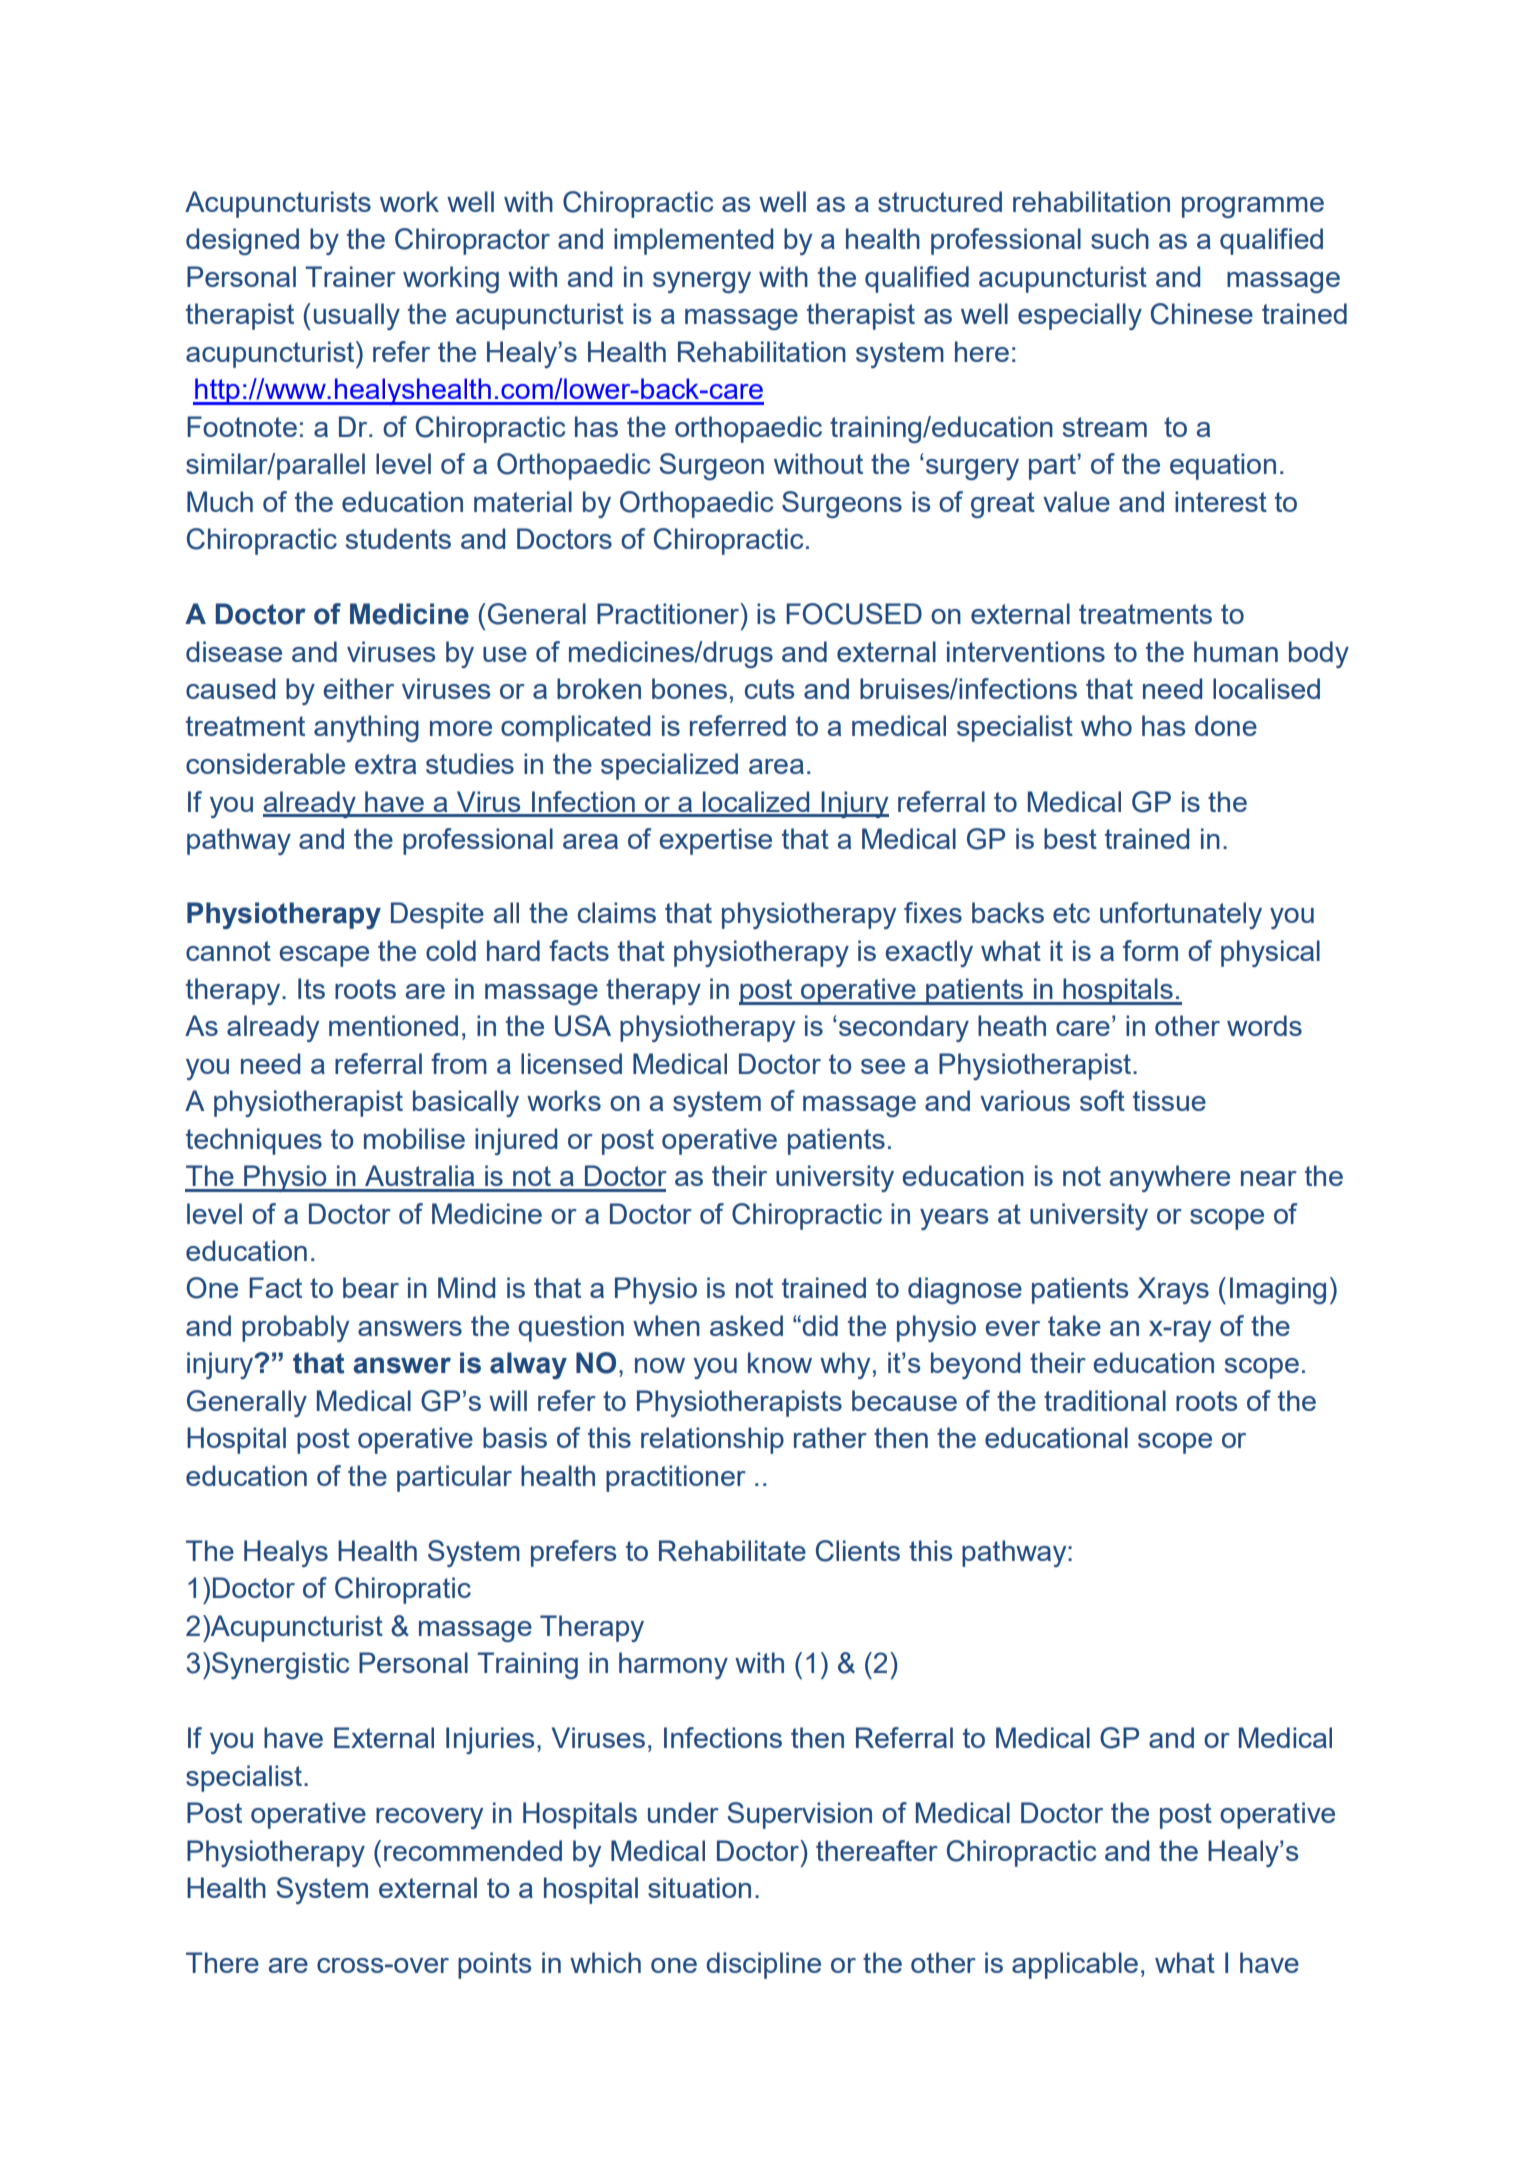 This page has width=1534, height=2169. Describe the element at coordinates (398, 538) in the page. I see `students` at that location.
